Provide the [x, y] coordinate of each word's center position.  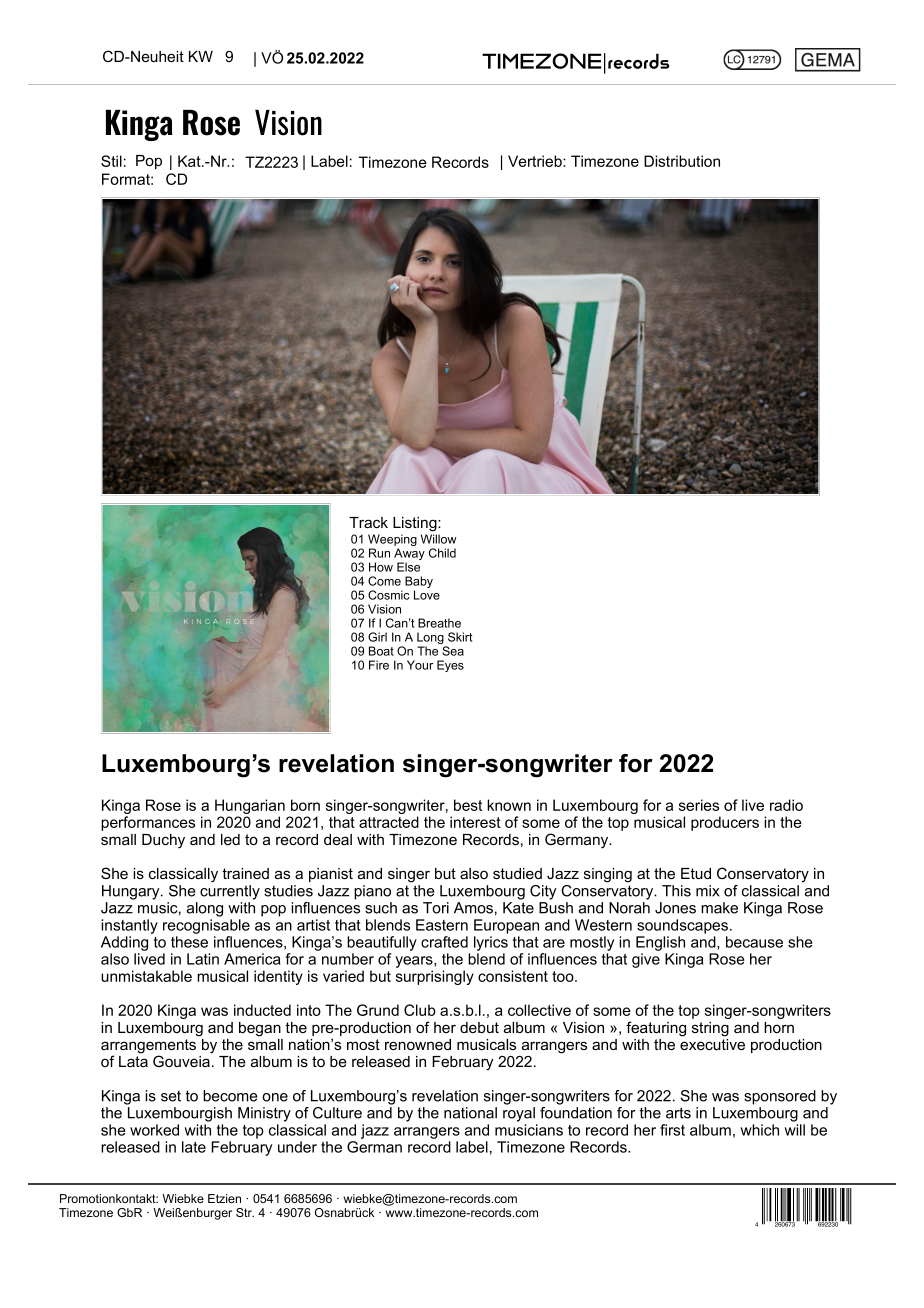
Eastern [442, 925]
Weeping [392, 541]
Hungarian [250, 808]
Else [408, 567]
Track [368, 522]
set [171, 1096]
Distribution [682, 161]
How [381, 567]
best [468, 805]
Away [409, 555]
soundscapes [682, 926]
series [699, 805]
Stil [111, 161]
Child [442, 553]
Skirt [460, 637]
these [189, 942]
